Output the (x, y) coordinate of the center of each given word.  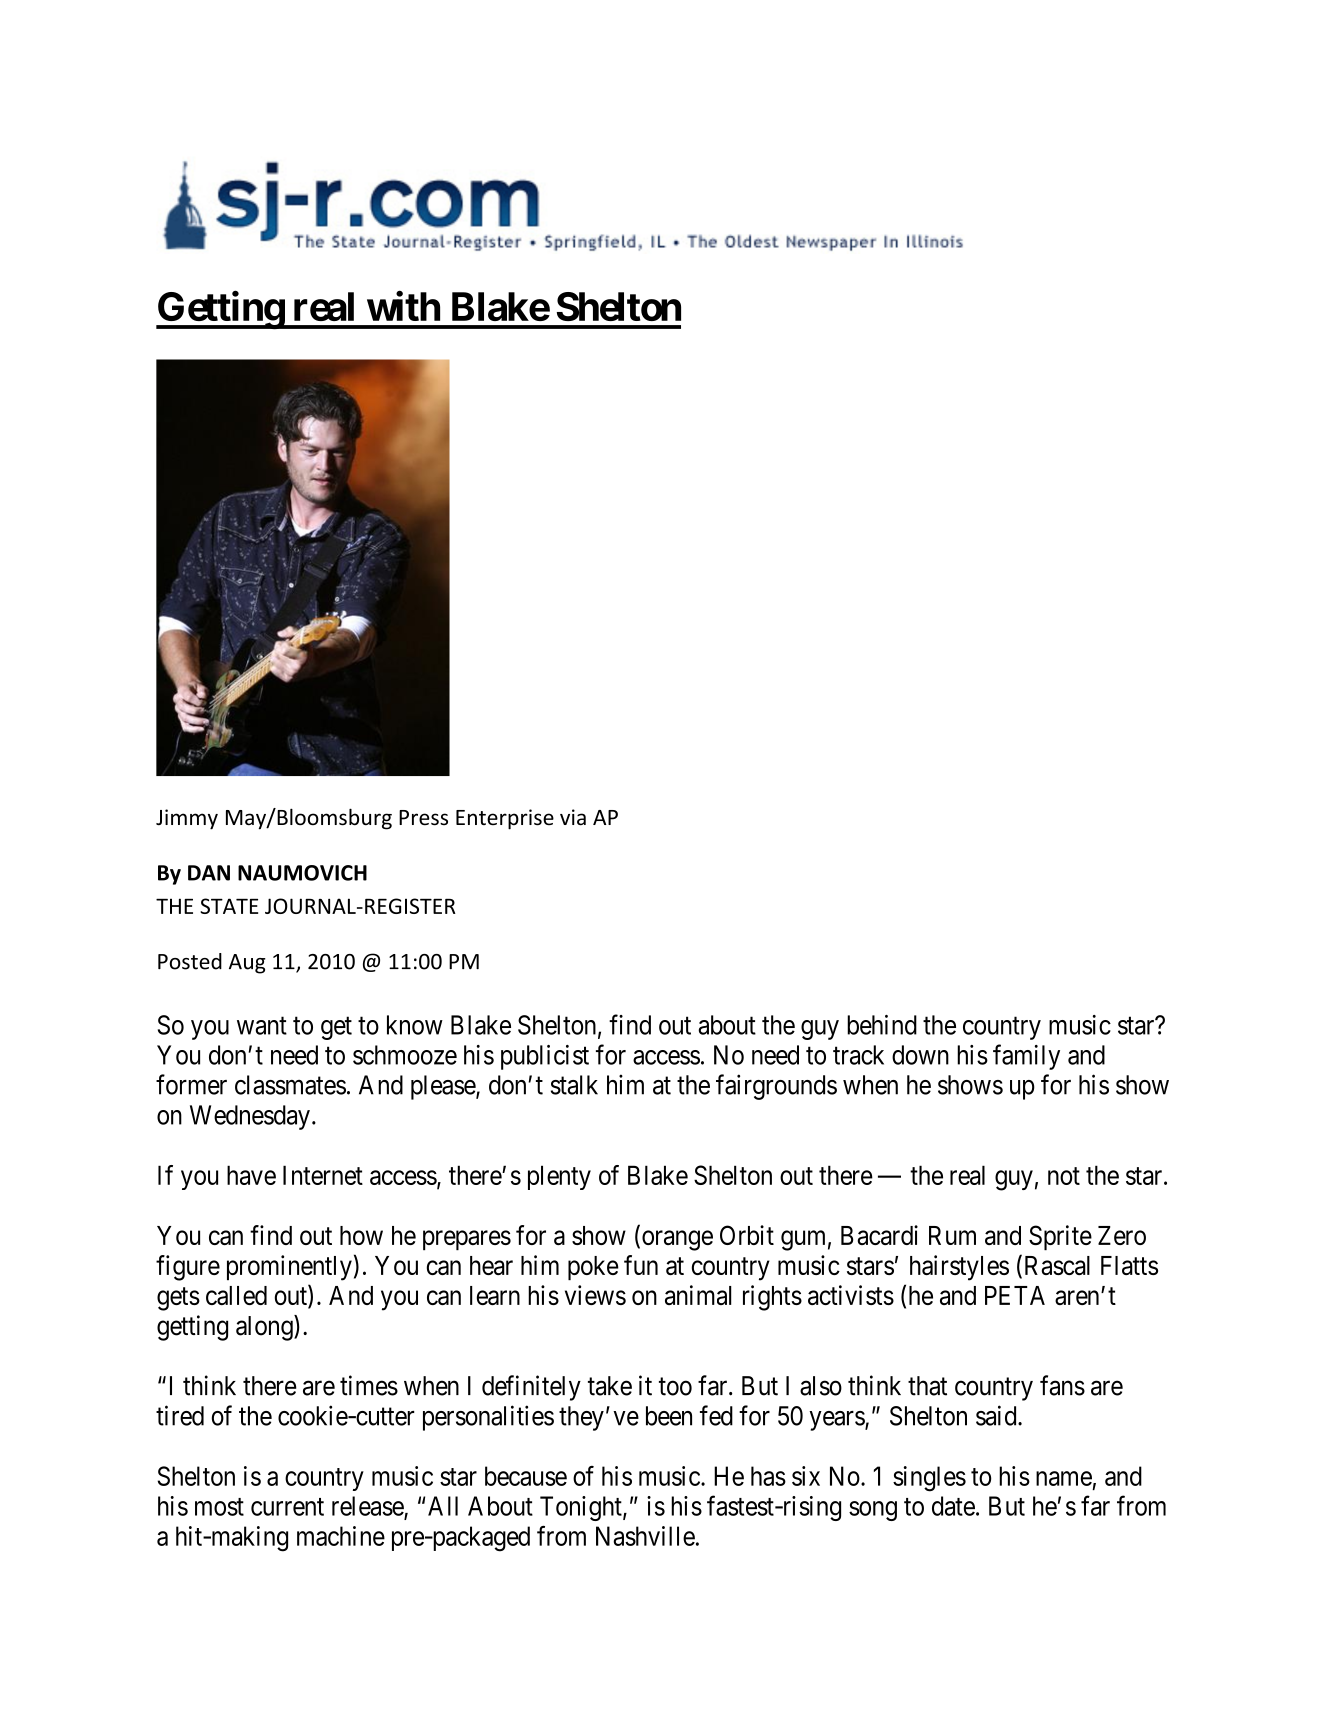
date (953, 1506)
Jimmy (187, 819)
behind (882, 1025)
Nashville (645, 1536)
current (287, 1507)
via (573, 817)
